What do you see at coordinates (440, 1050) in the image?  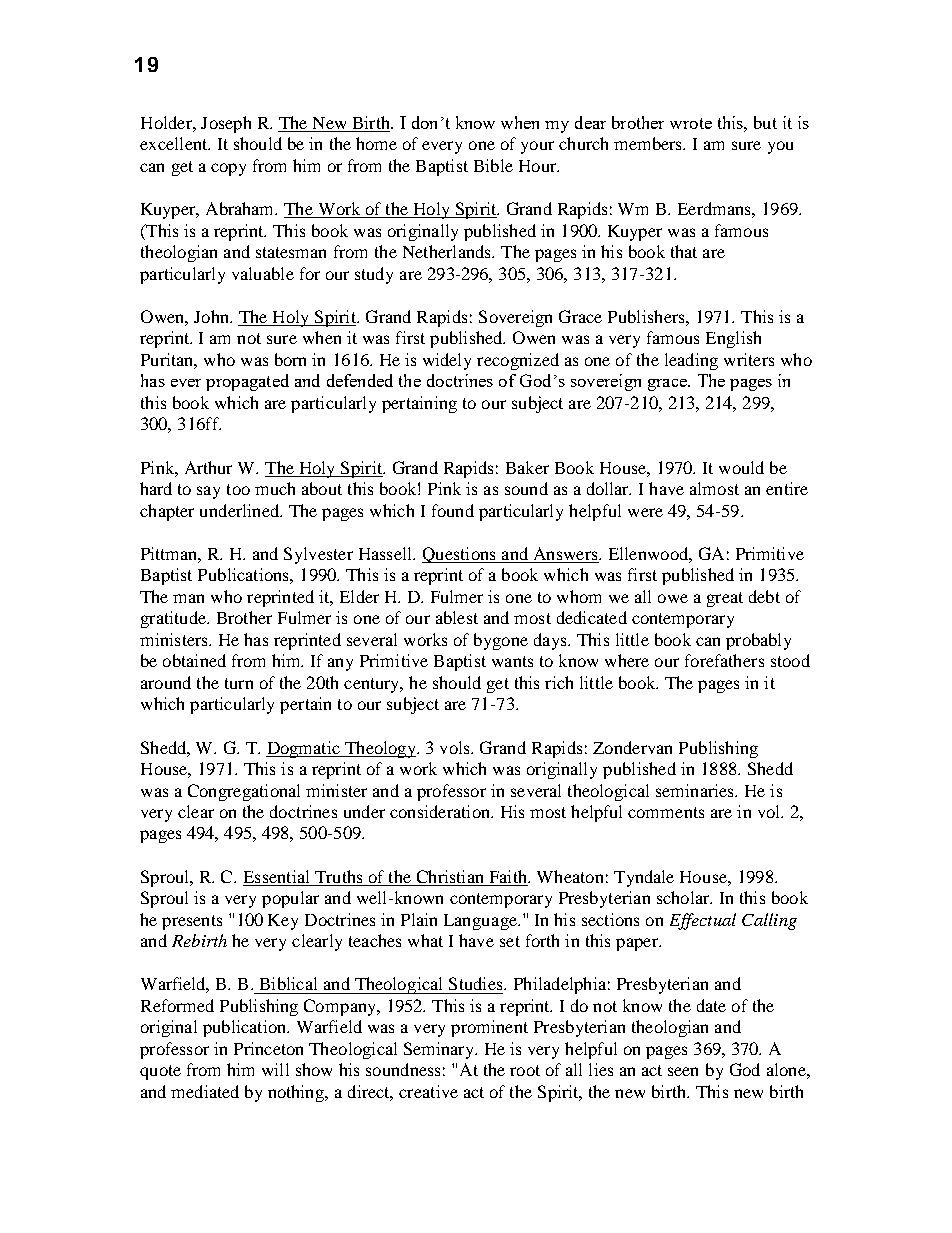 I see `Seminary` at bounding box center [440, 1050].
